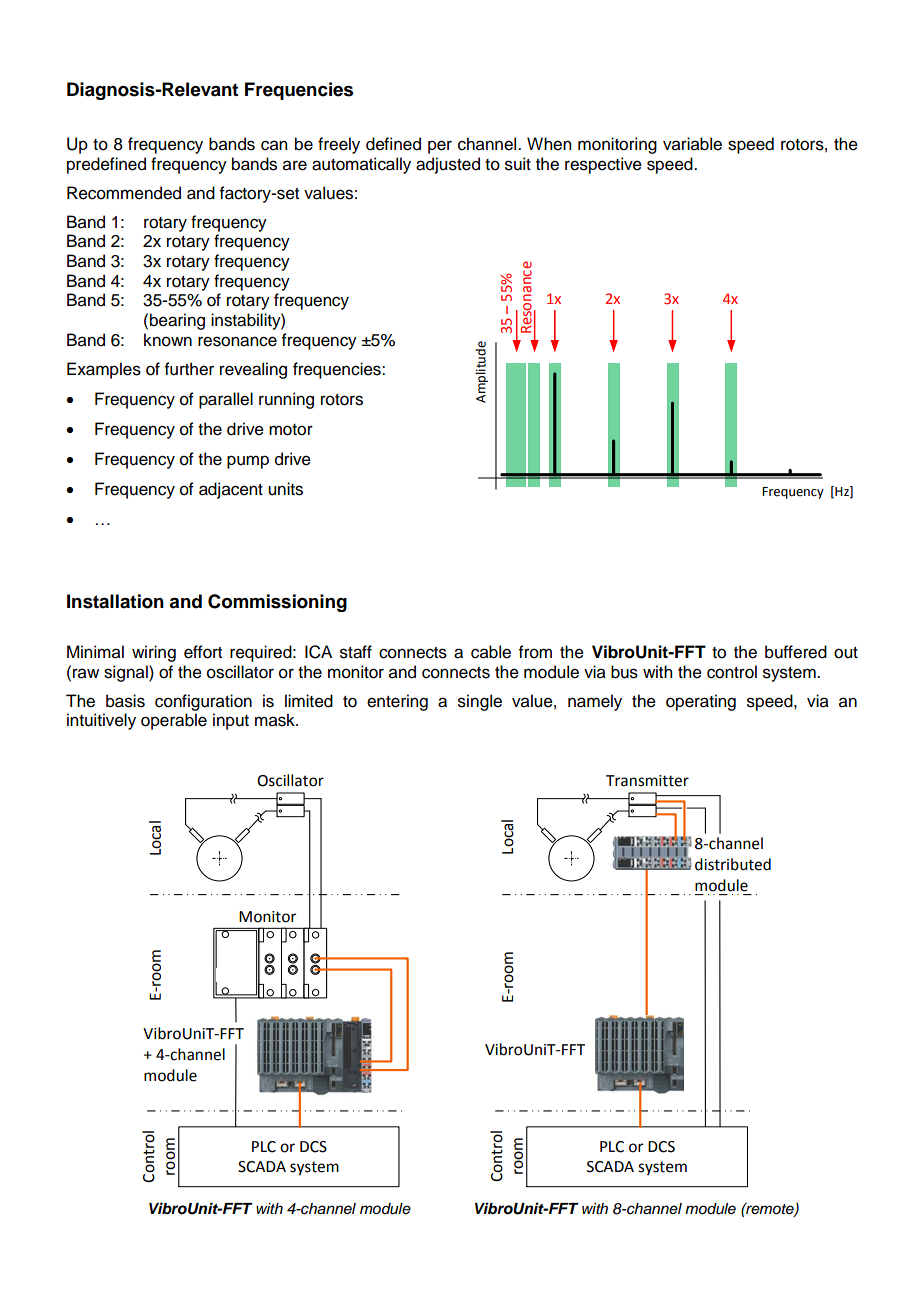 The image size is (924, 1308). What do you see at coordinates (174, 721) in the screenshot?
I see `operable` at bounding box center [174, 721].
